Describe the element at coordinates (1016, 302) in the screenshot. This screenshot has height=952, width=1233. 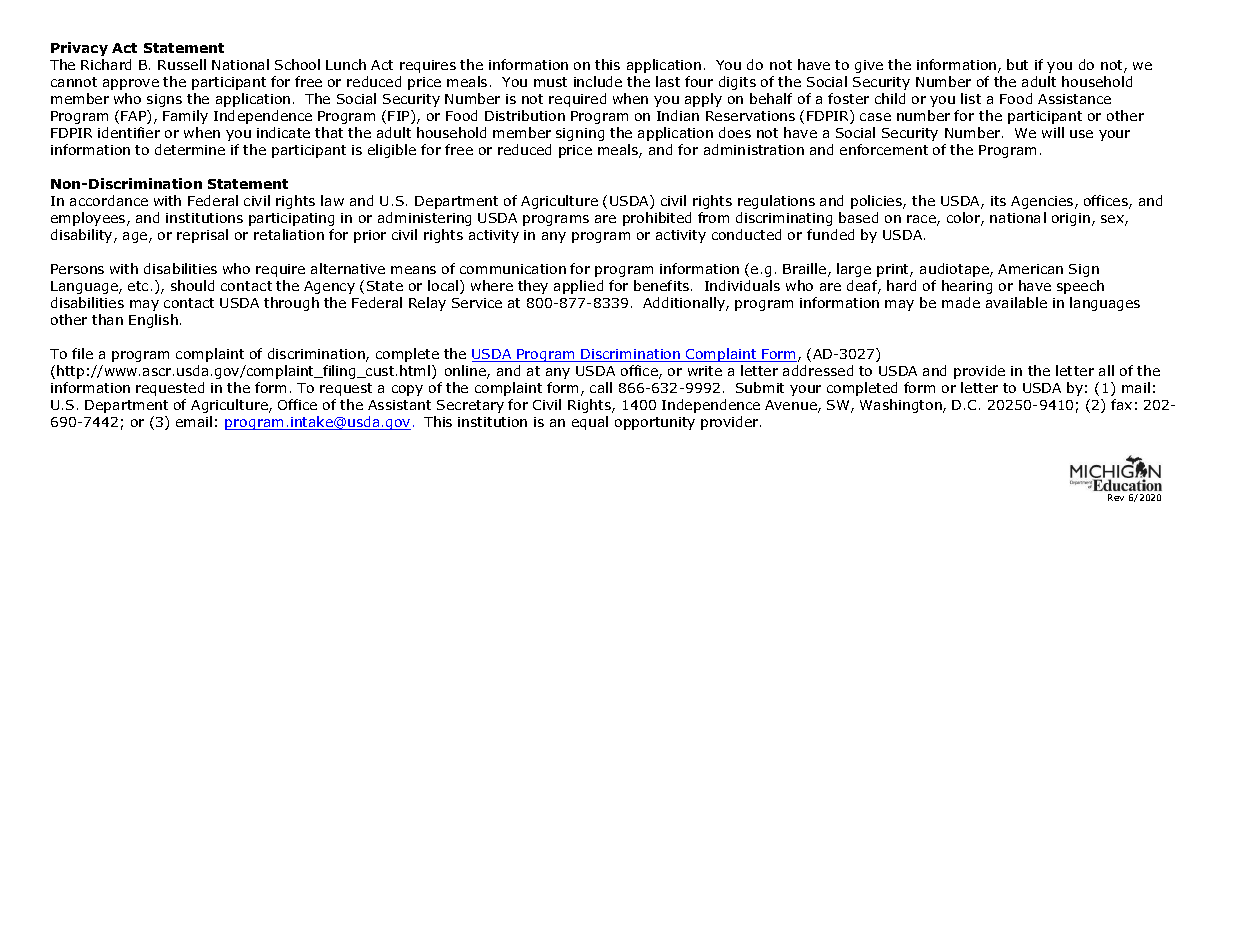
I see `available` at that location.
